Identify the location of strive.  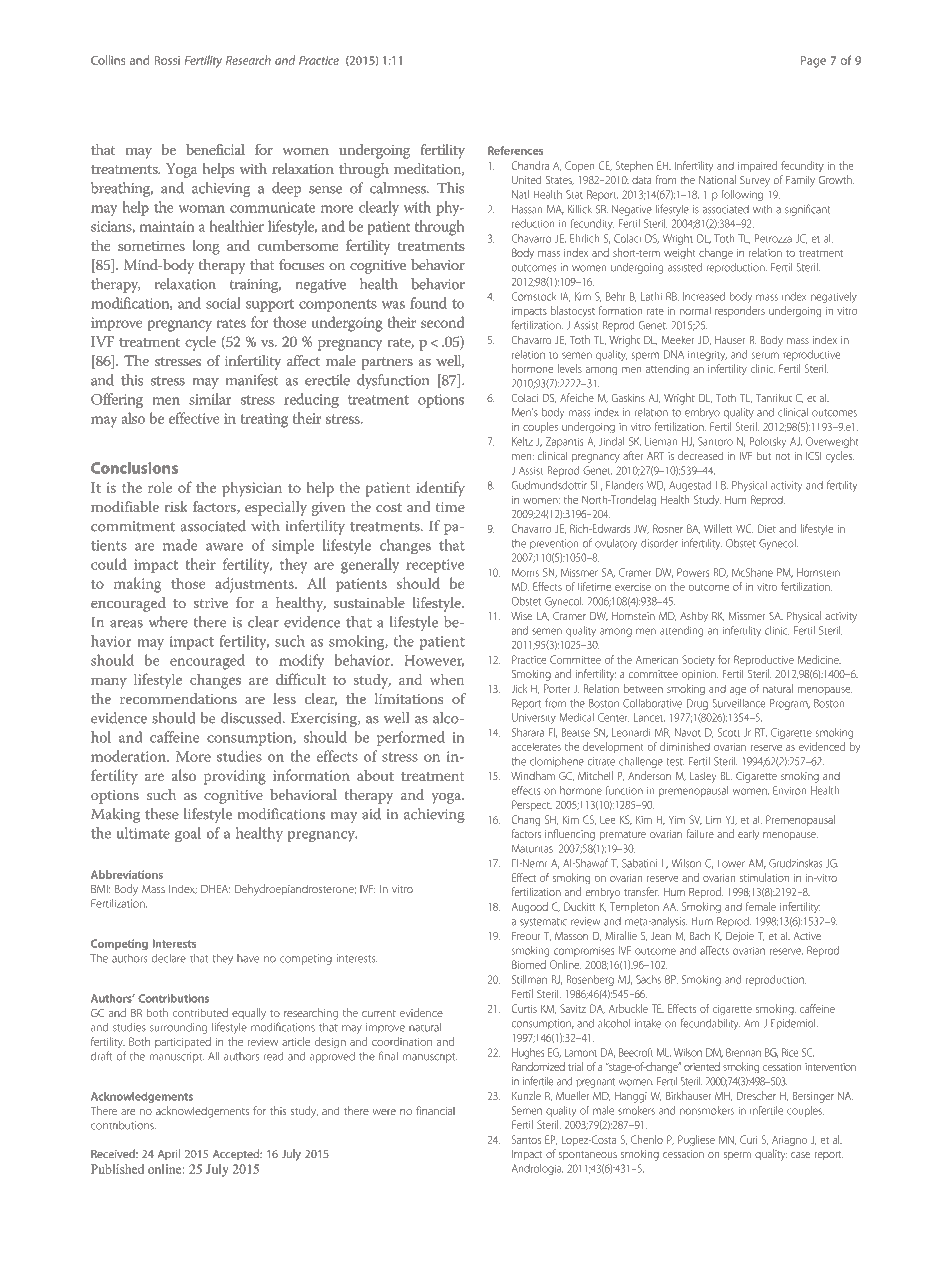
(211, 603).
